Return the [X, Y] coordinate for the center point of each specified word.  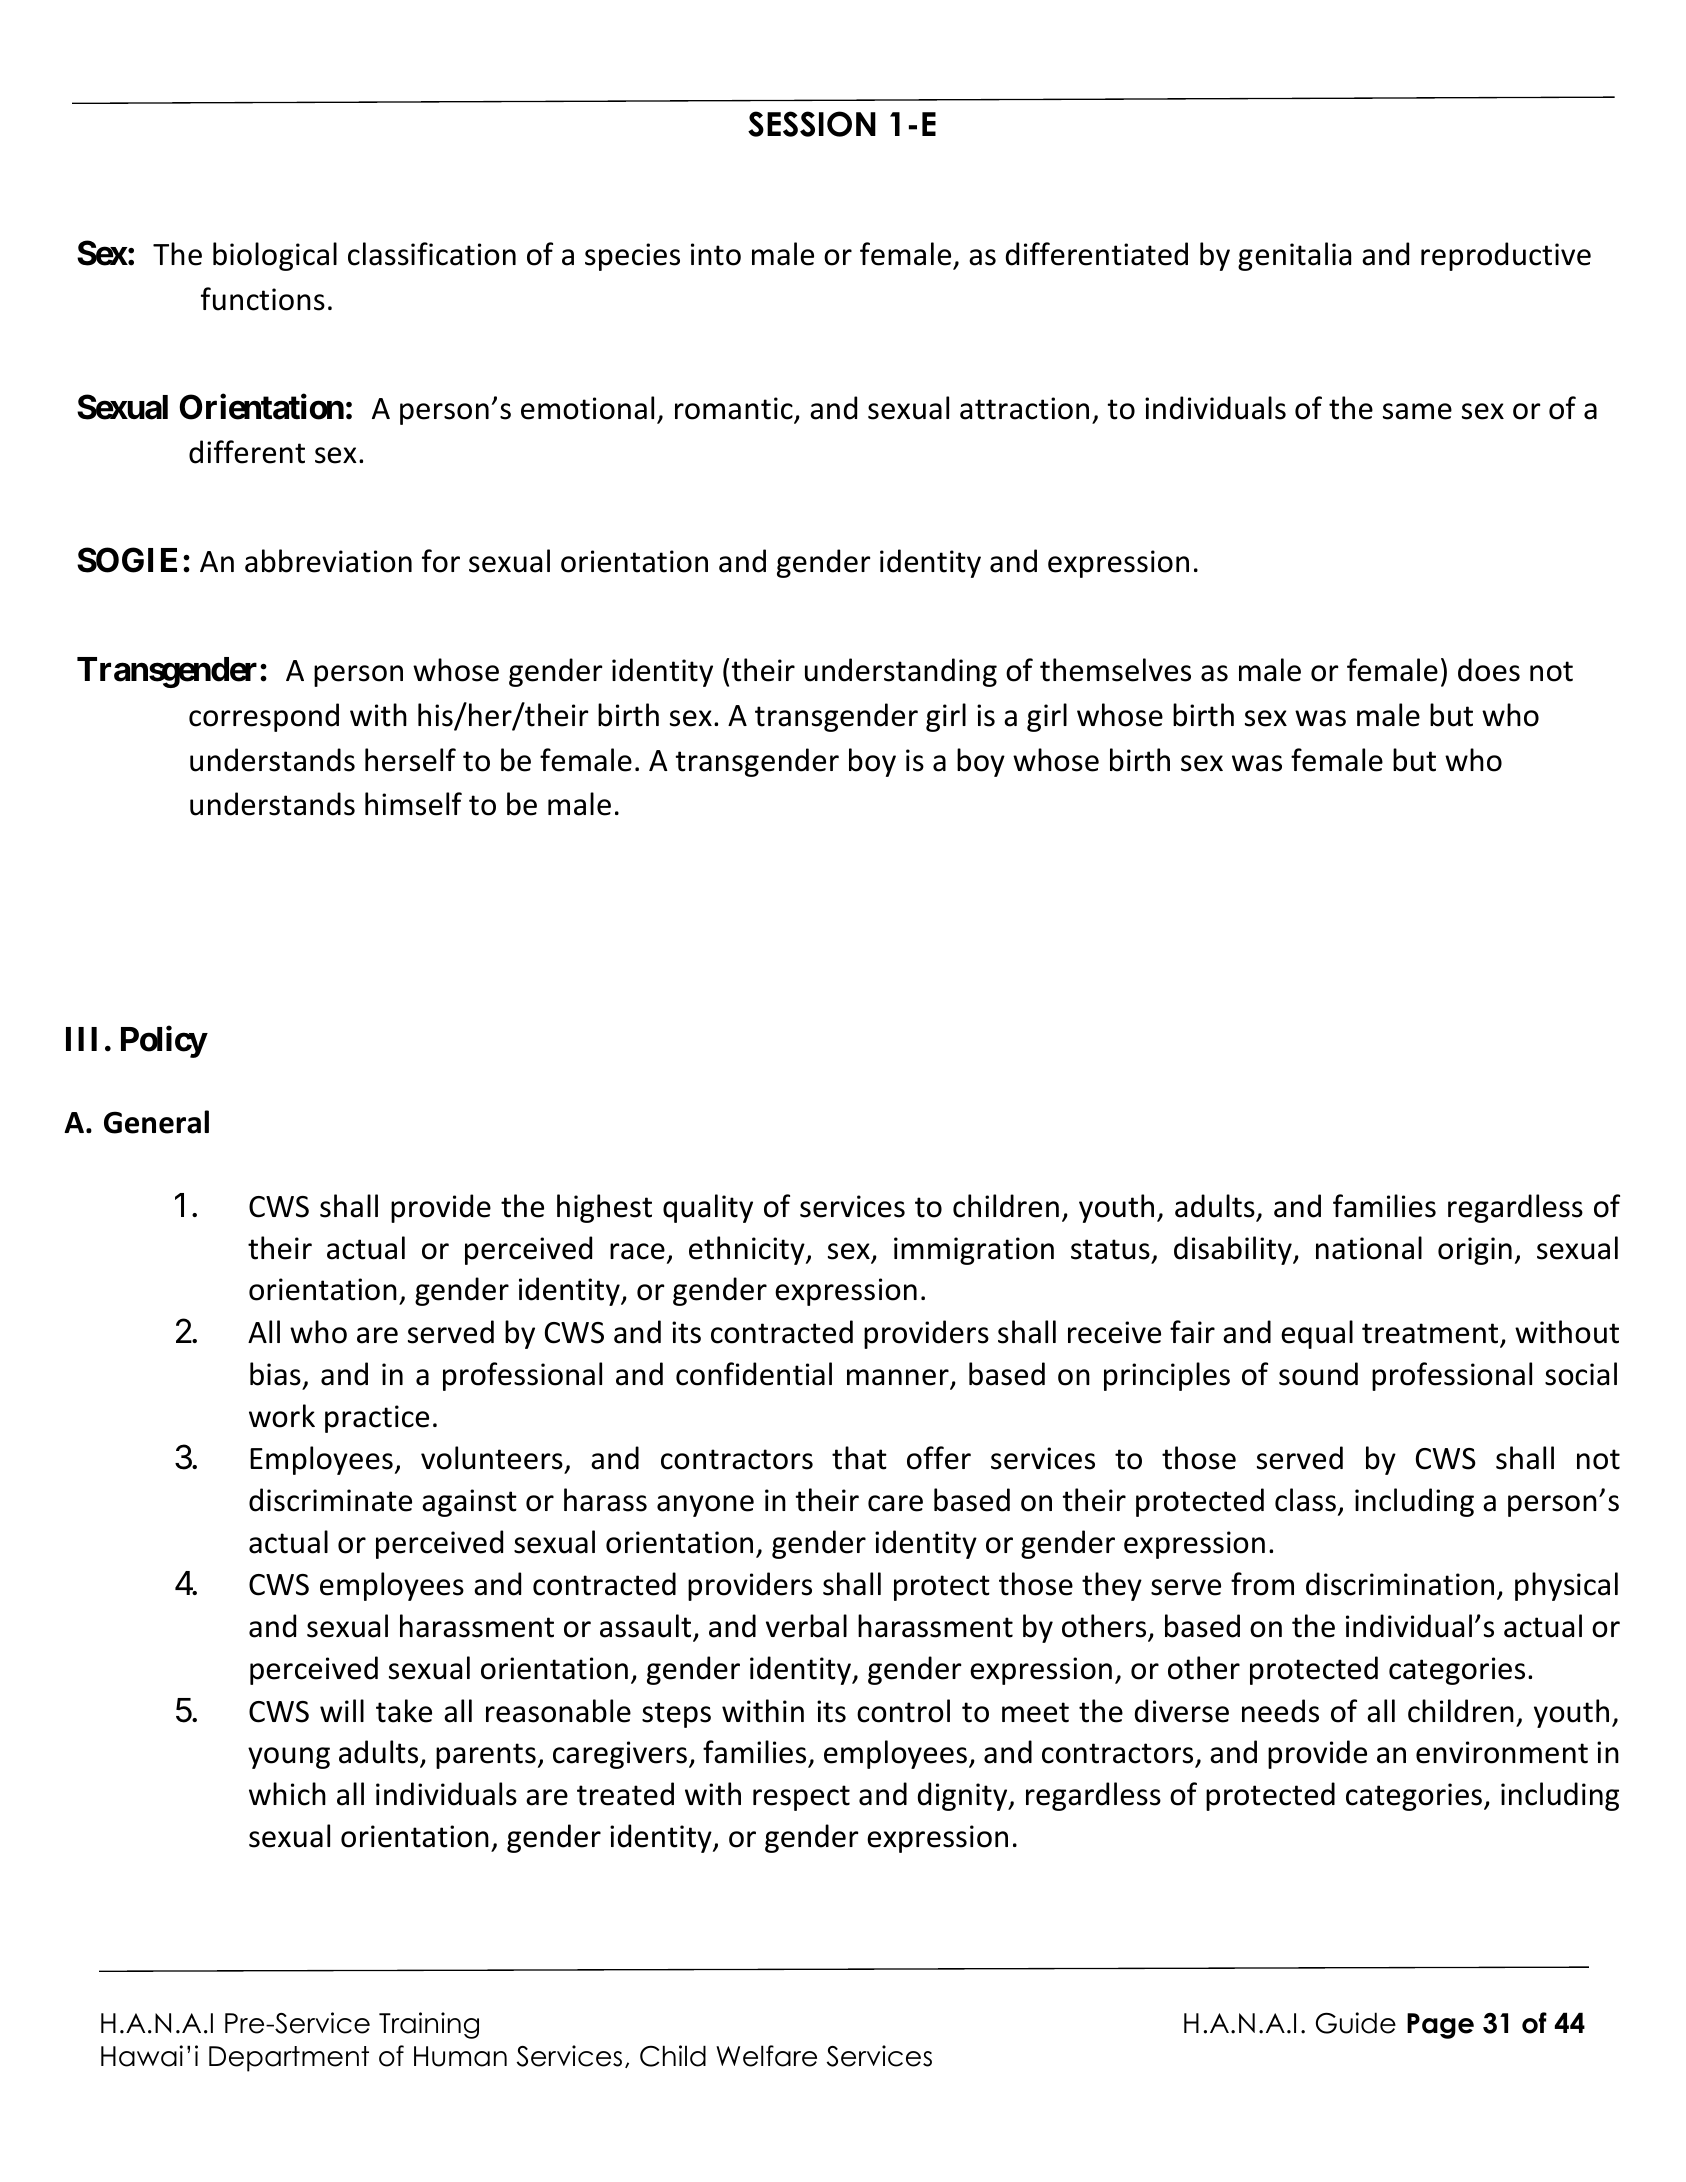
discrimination [1400, 1584]
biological [275, 256]
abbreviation [328, 561]
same [1417, 411]
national [1369, 1248]
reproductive [1506, 256]
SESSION [812, 124]
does [1489, 670]
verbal [806, 1626]
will [342, 1710]
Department [289, 2059]
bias [275, 1374]
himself [413, 804]
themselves [1115, 670]
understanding [901, 672]
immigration [974, 1251]
